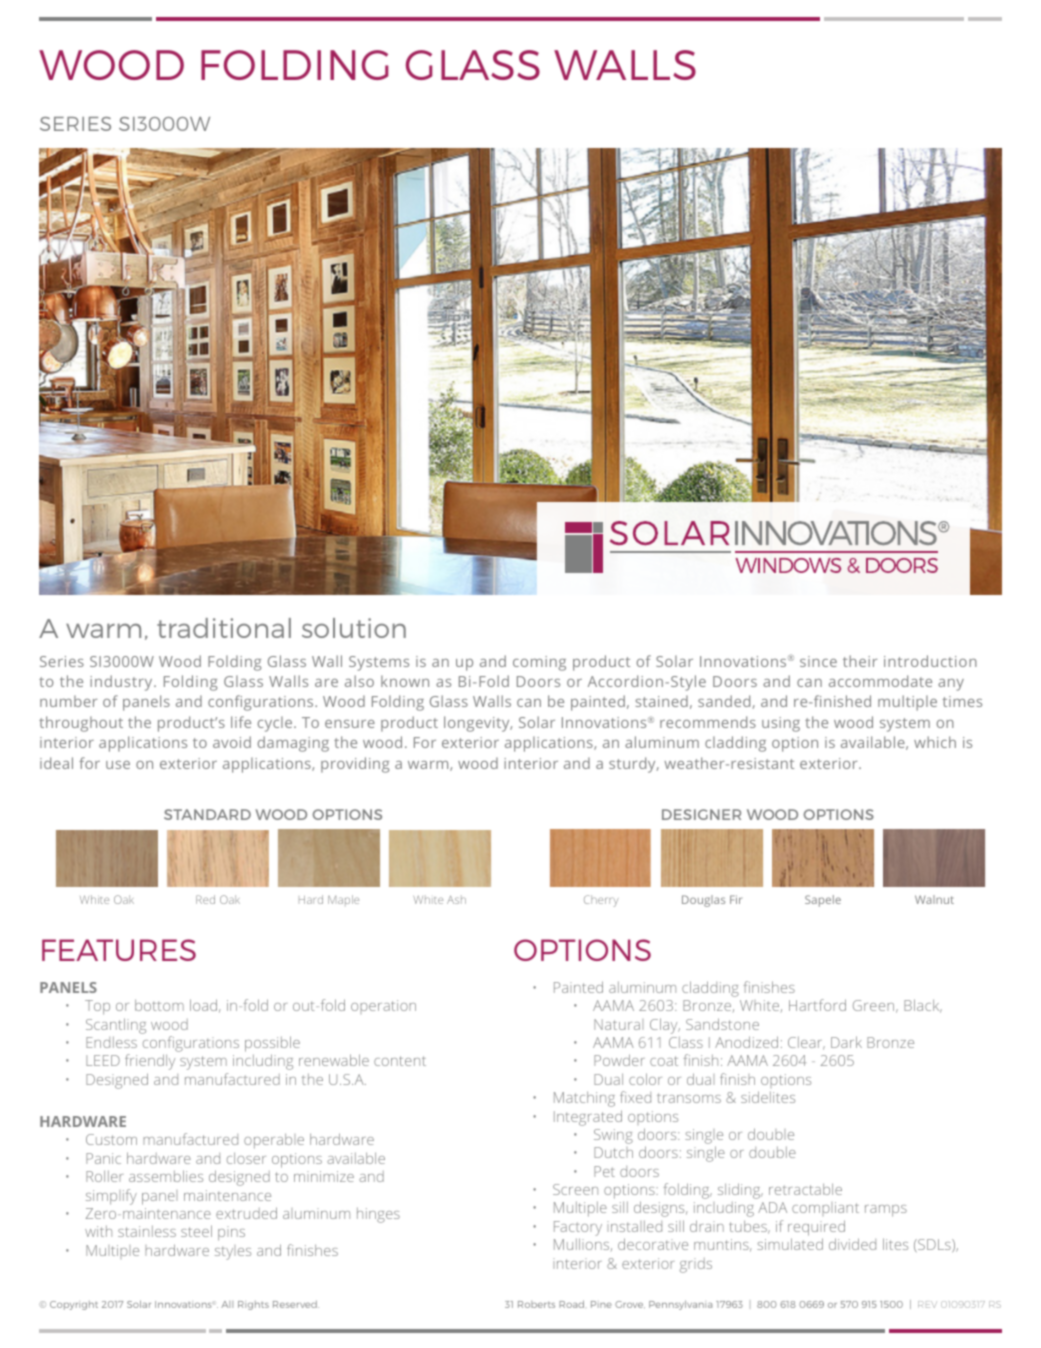 Image resolution: width=1041 pixels, height=1348 pixels. Describe the element at coordinates (253, 1305) in the screenshot. I see `Rights` at that location.
